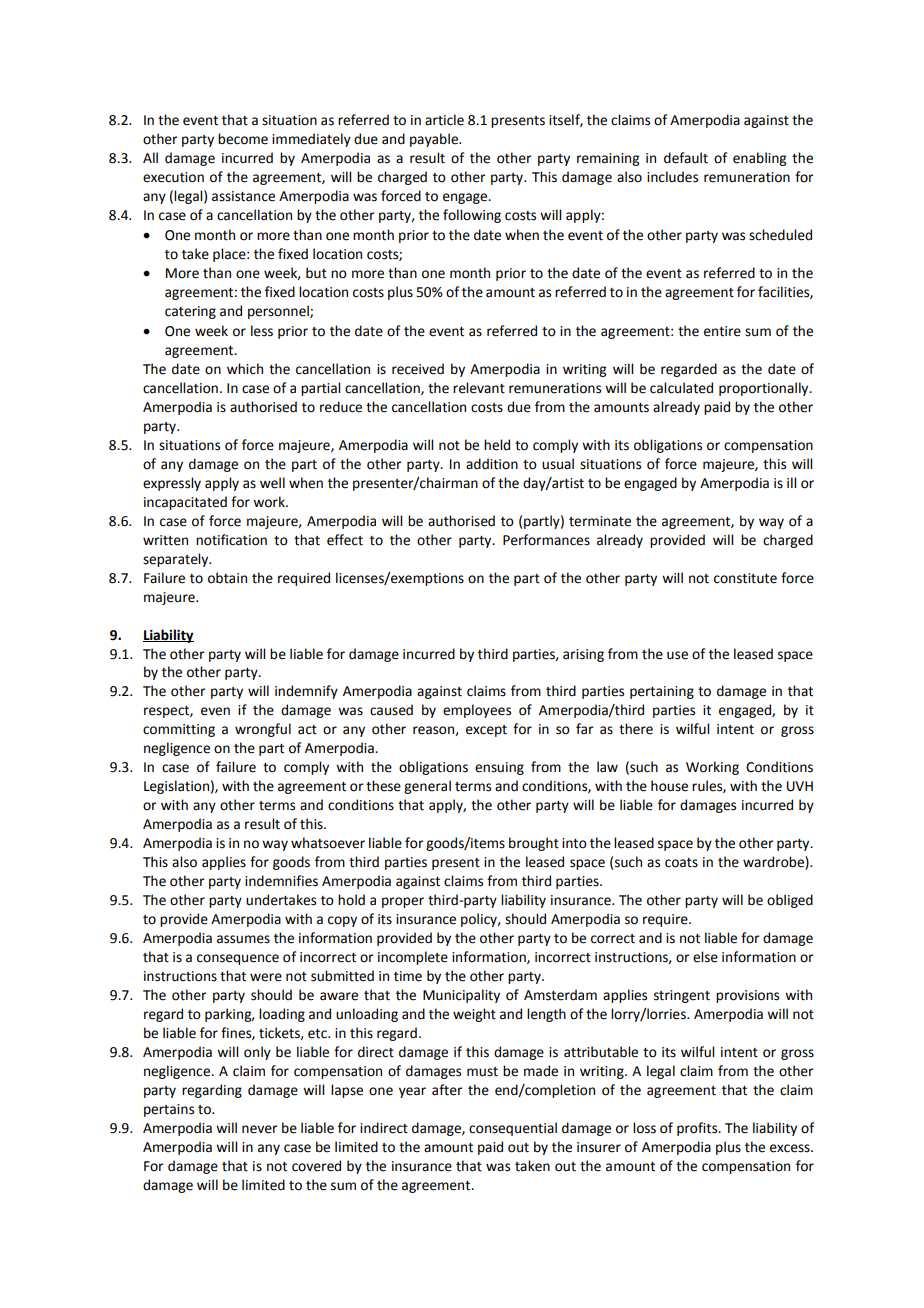 The width and height of the page is (924, 1308). What do you see at coordinates (263, 730) in the page?
I see `wrongful` at bounding box center [263, 730].
